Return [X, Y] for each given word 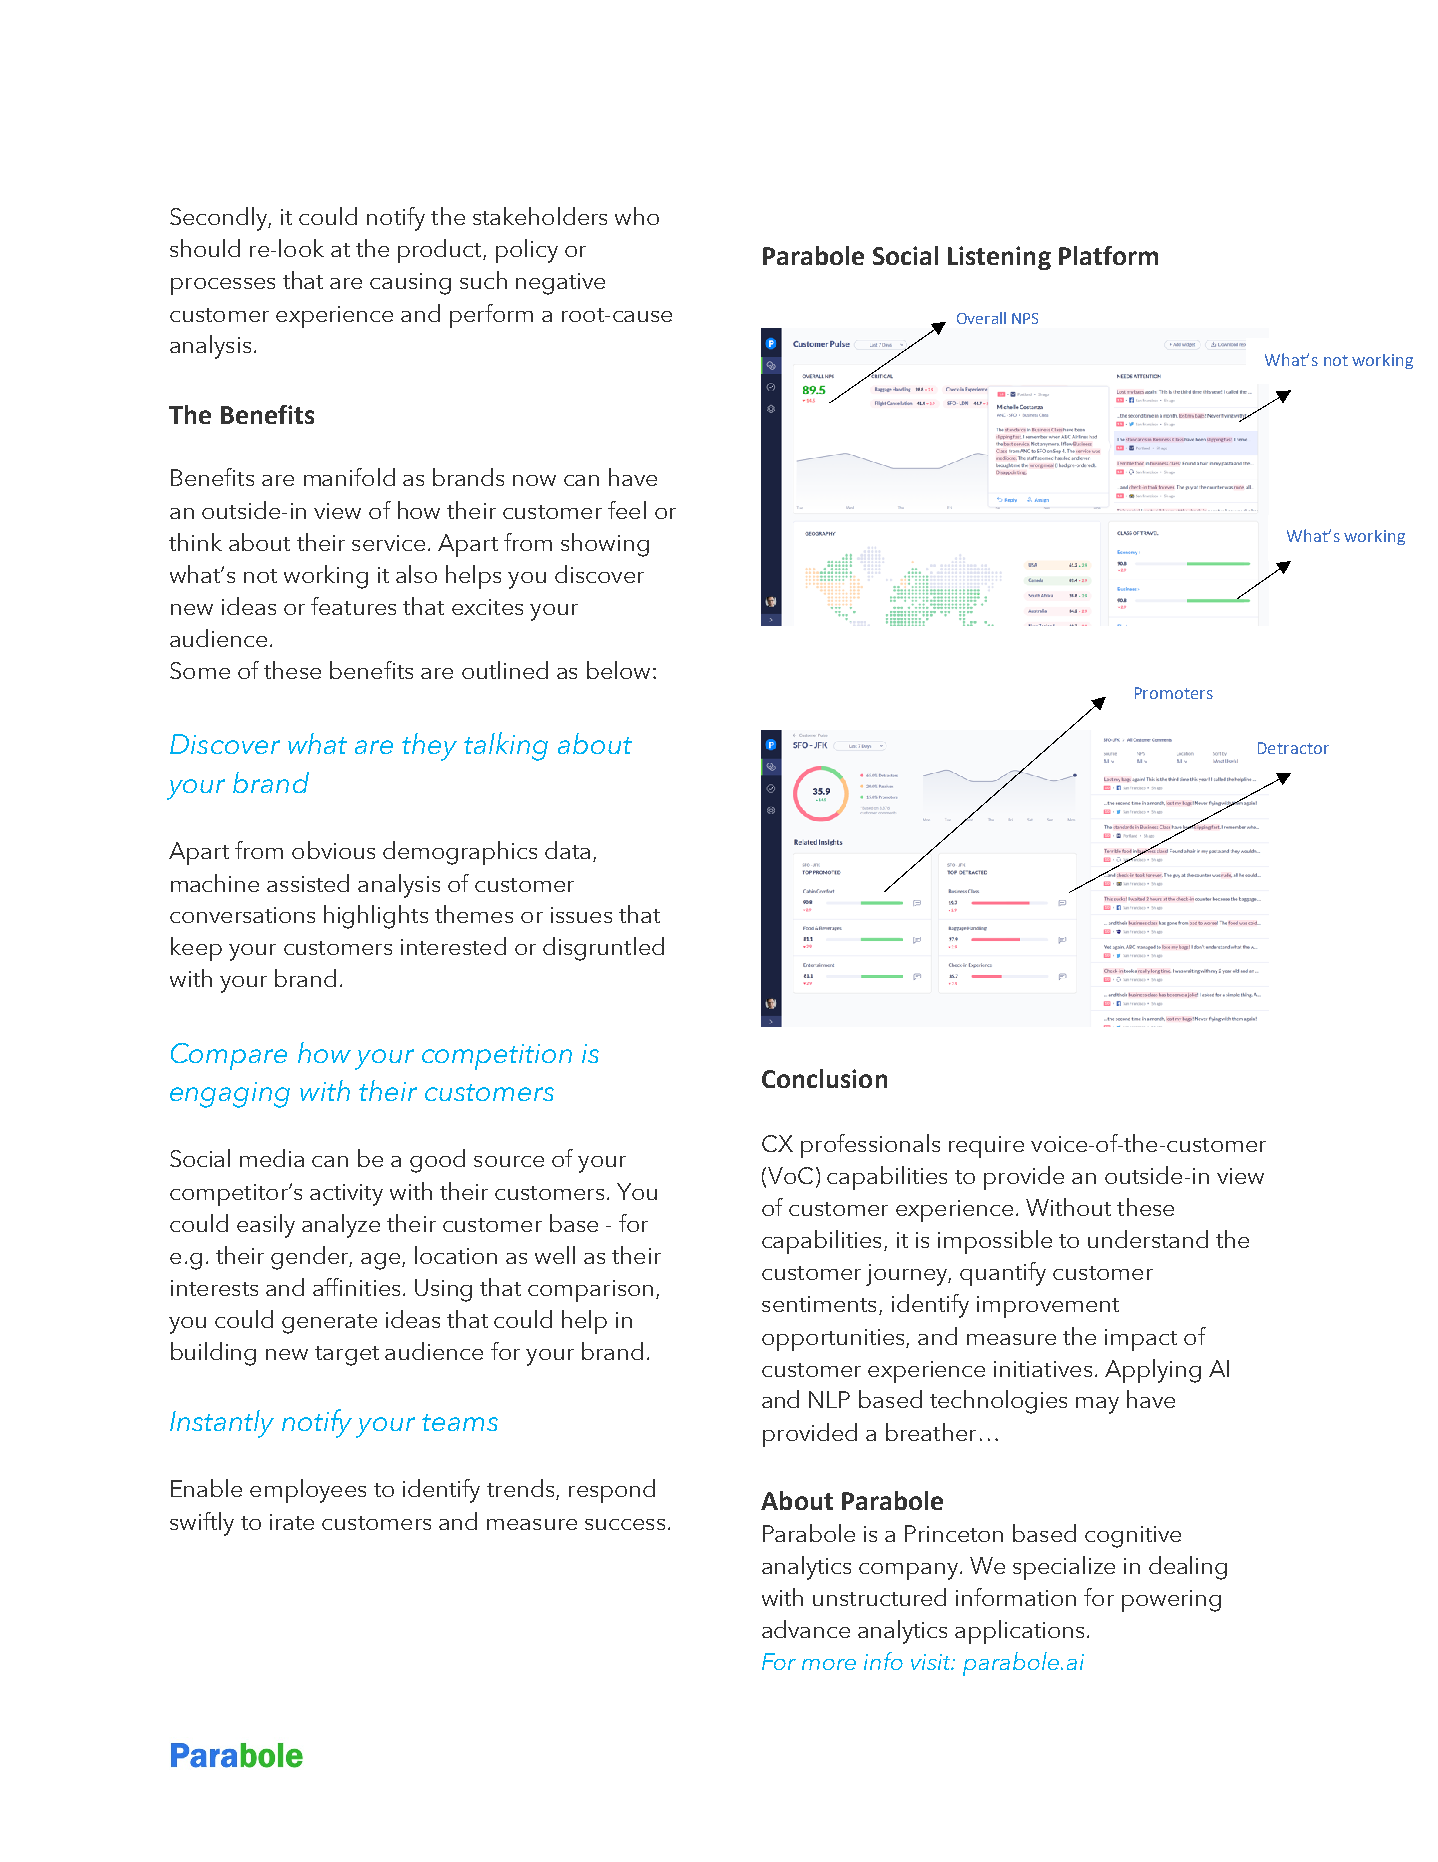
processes [223, 286]
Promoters [1174, 693]
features [353, 606]
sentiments [819, 1304]
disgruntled [603, 949]
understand [1148, 1239]
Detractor [1293, 748]
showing [605, 545]
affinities [356, 1287]
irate [292, 1522]
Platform [1108, 255]
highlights [376, 917]
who [637, 216]
